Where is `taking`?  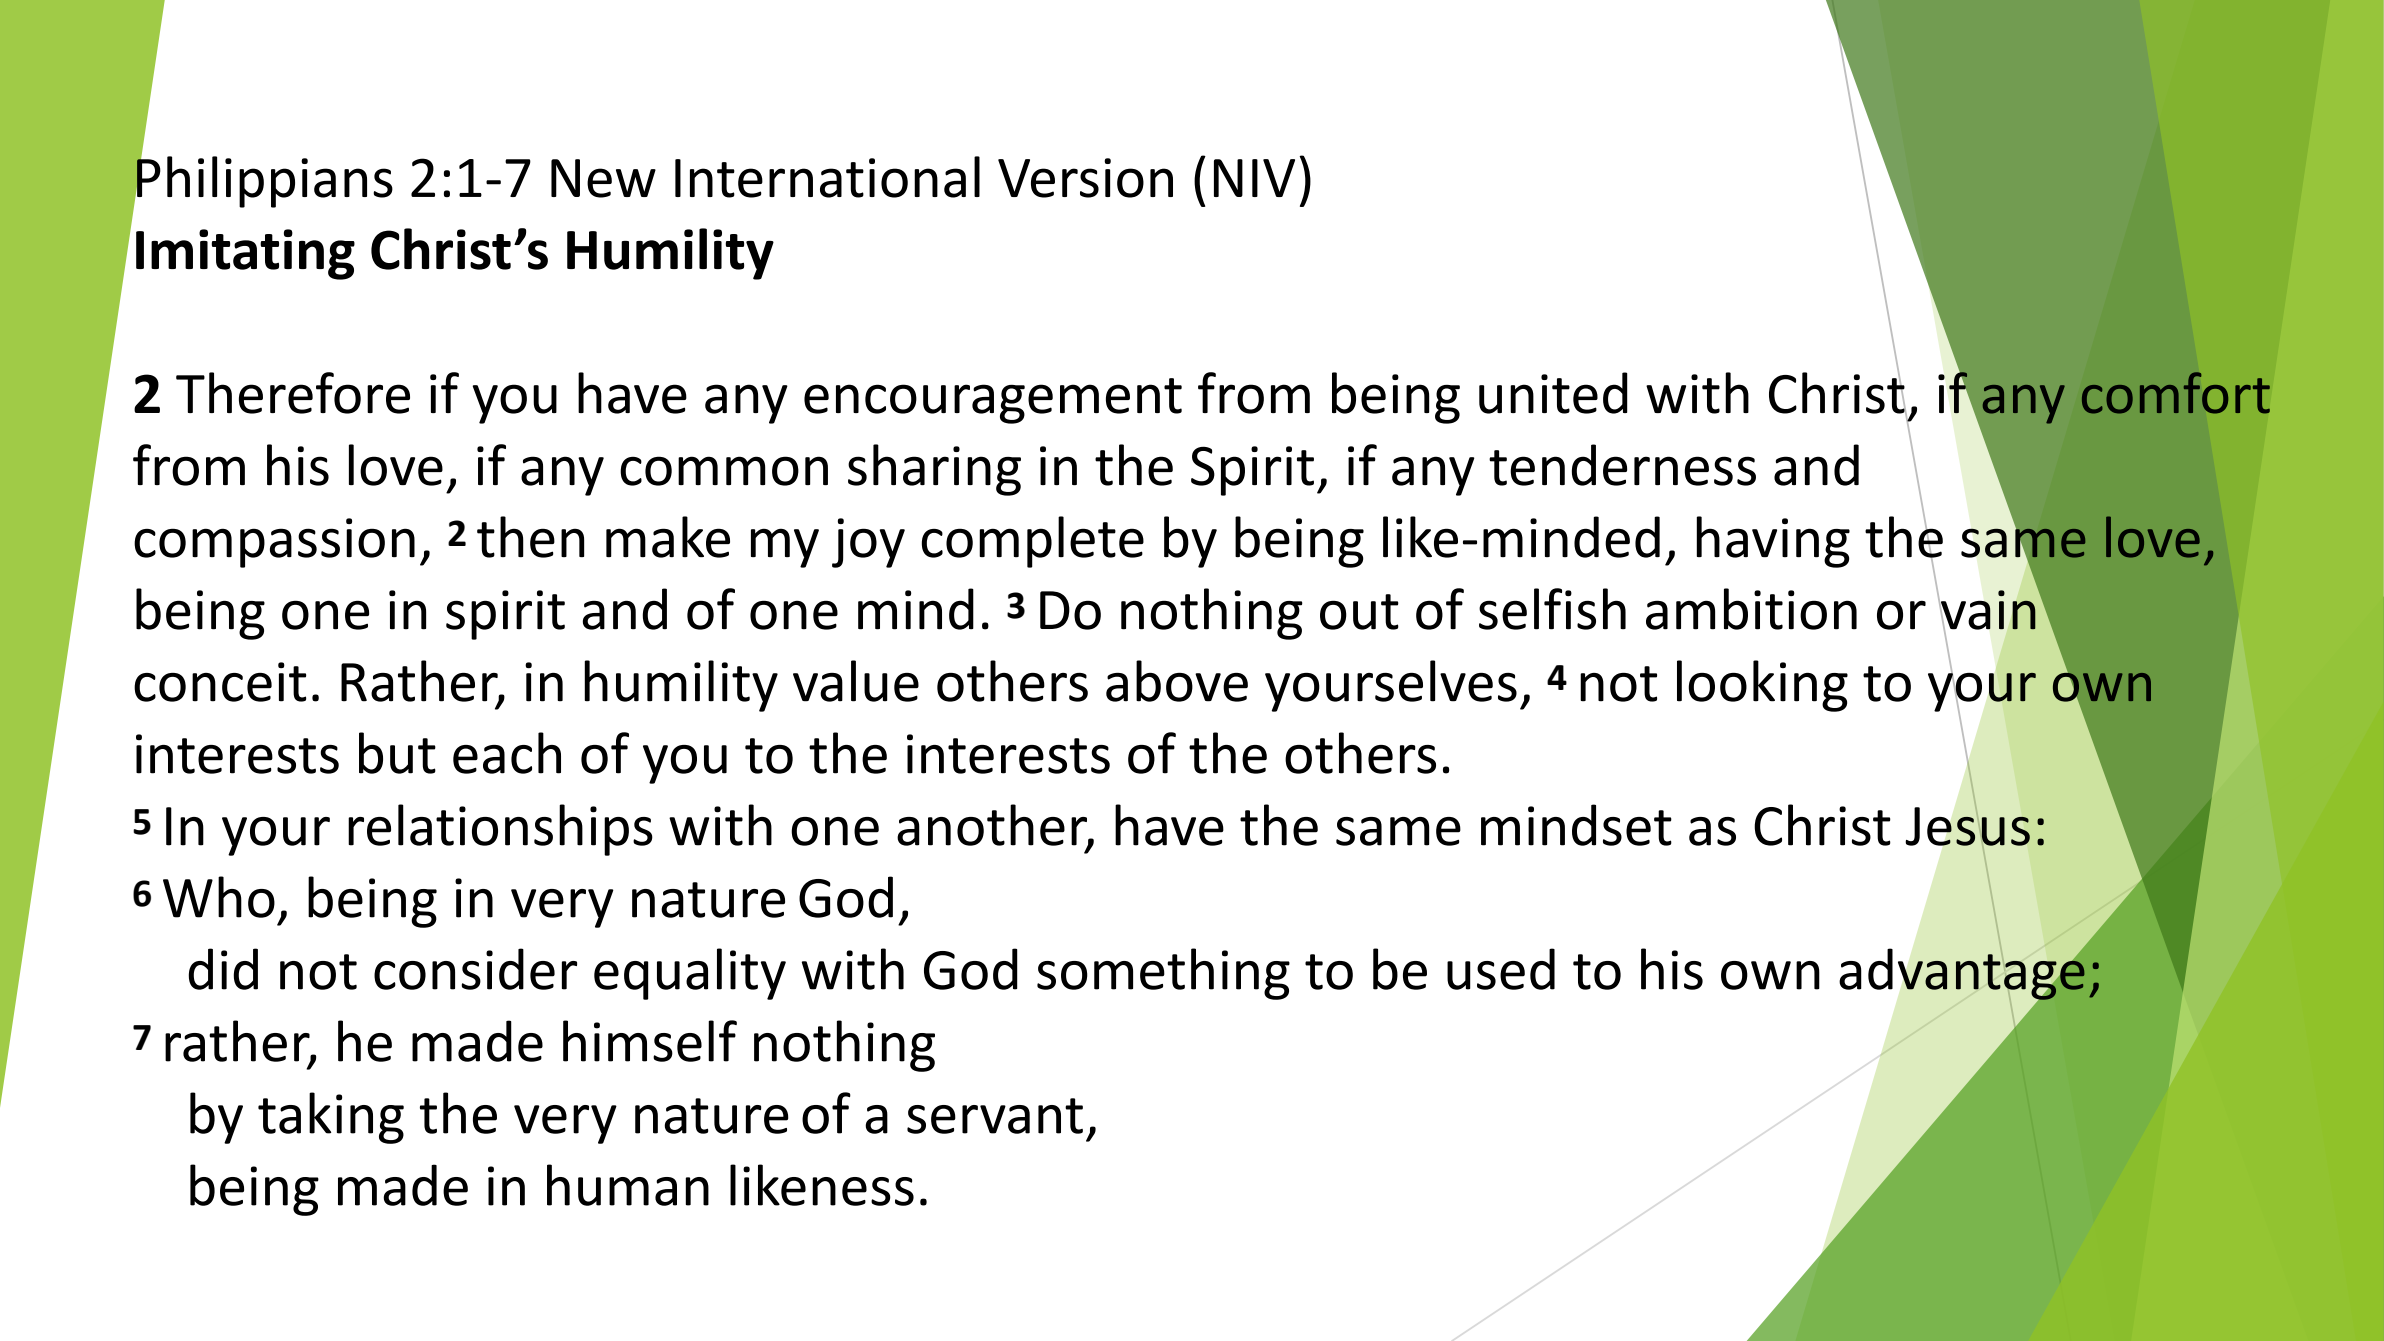
taking is located at coordinates (331, 1118).
